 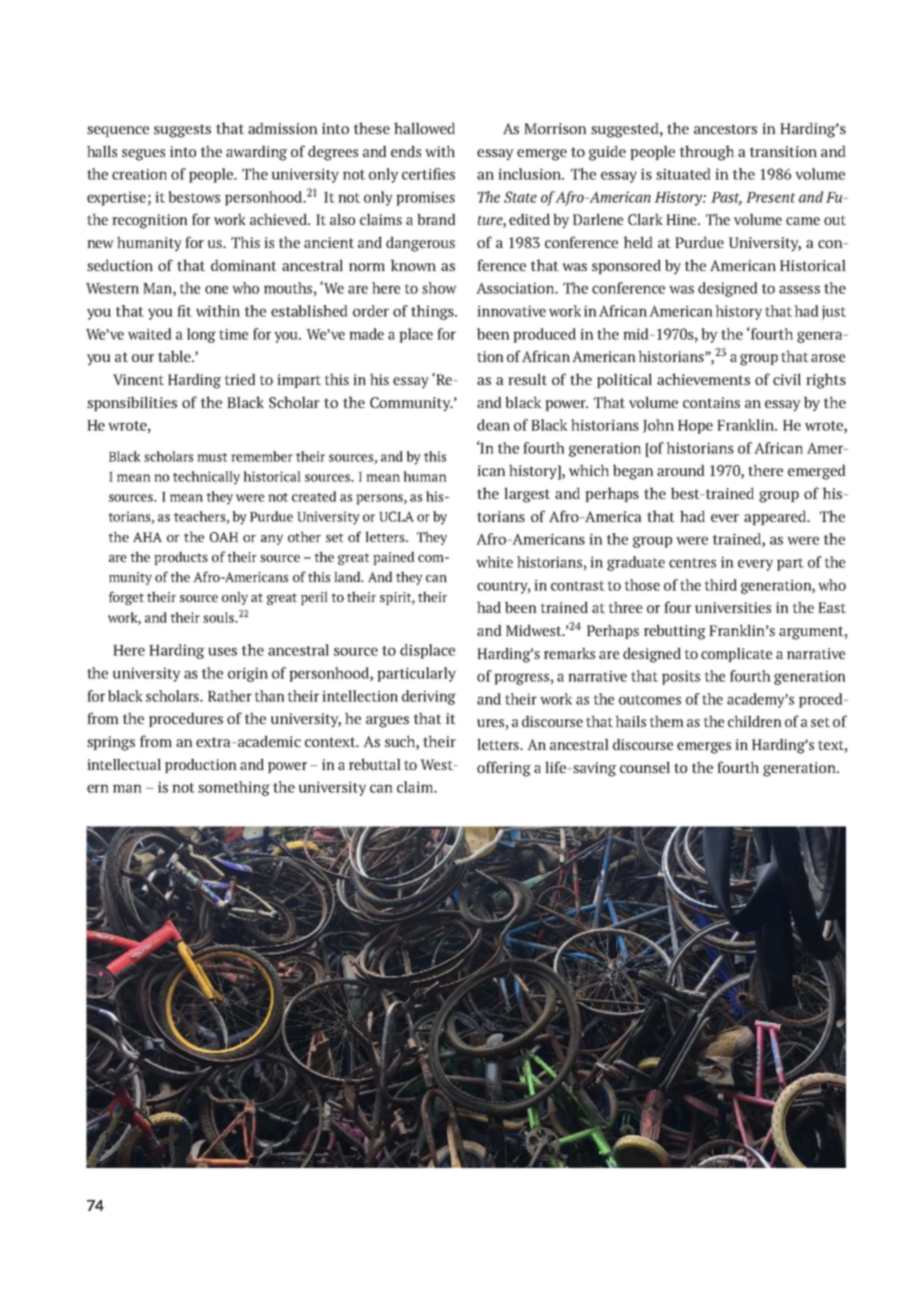 I want to click on counsel, so click(x=645, y=767).
